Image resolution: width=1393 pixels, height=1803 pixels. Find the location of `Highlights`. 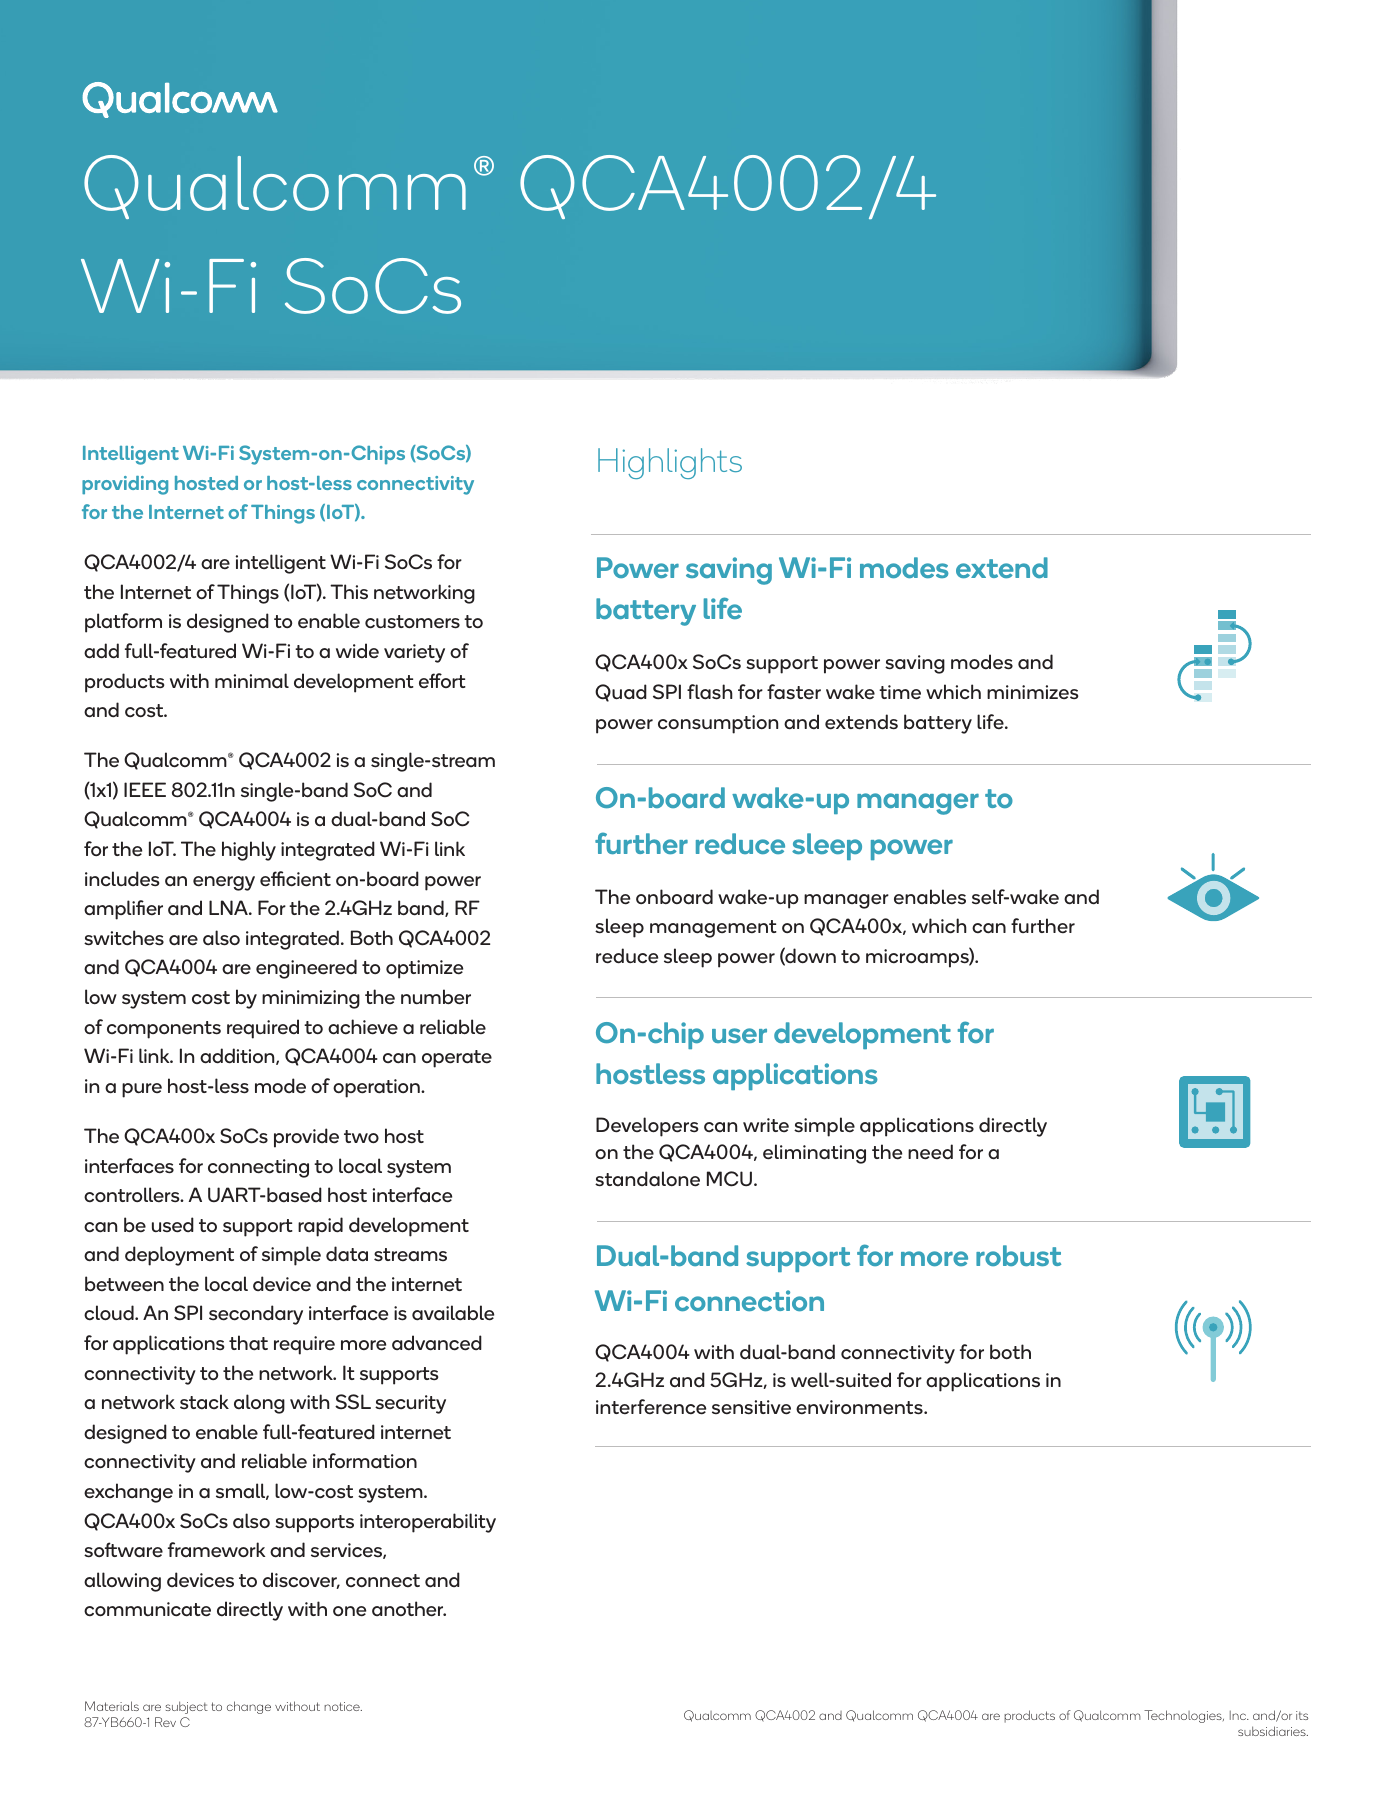

Highlights is located at coordinates (670, 463).
